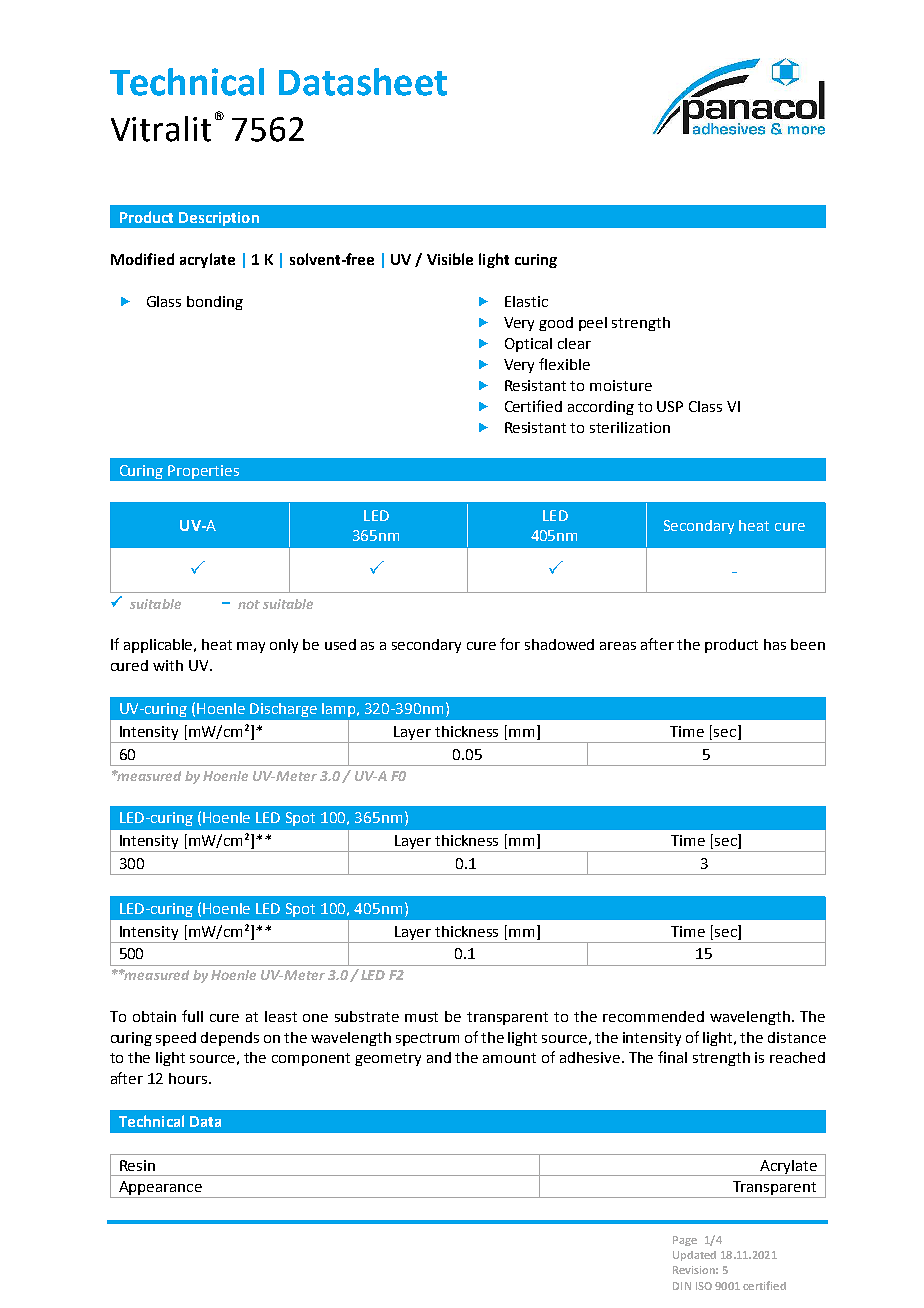 The image size is (924, 1308). I want to click on bonding, so click(215, 303).
